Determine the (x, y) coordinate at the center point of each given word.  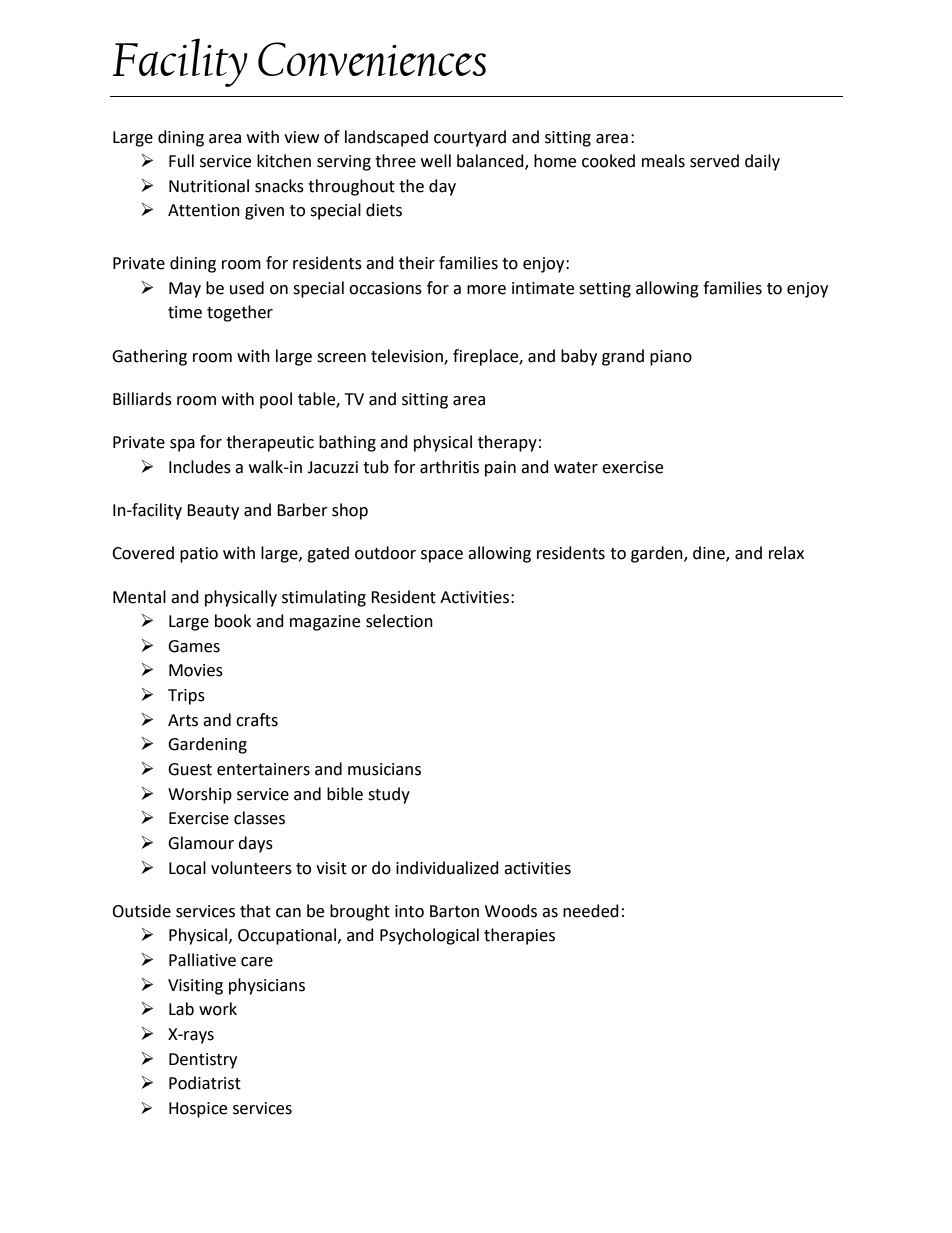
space (442, 556)
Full (181, 161)
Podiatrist (205, 1083)
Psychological (429, 936)
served (714, 161)
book (233, 621)
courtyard (470, 138)
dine (710, 554)
